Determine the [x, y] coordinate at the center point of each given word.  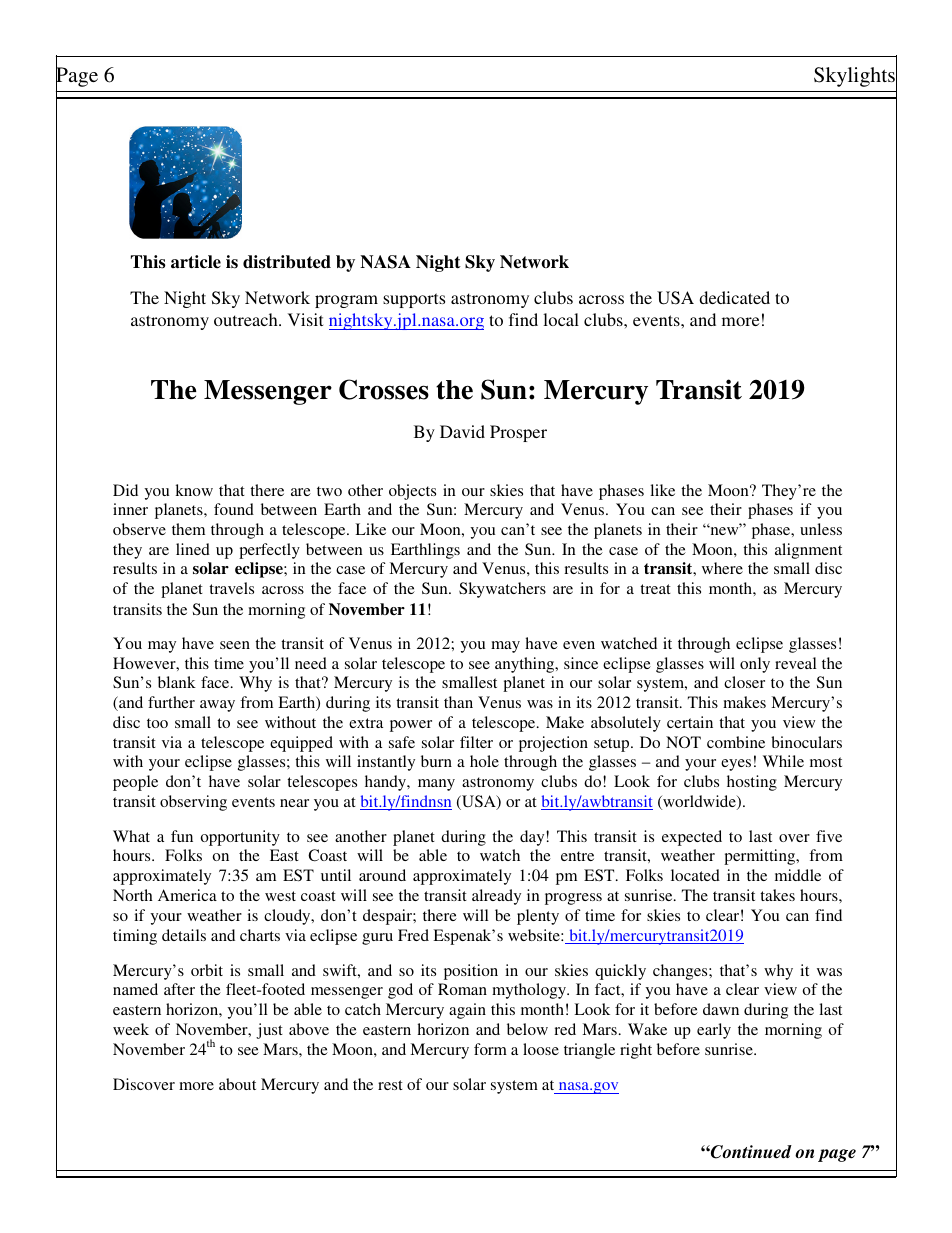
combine [736, 742]
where [722, 568]
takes [777, 895]
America [187, 895]
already [496, 897]
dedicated [734, 297]
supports [414, 300]
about [237, 1084]
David [462, 431]
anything [526, 665]
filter [476, 742]
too [157, 723]
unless [821, 529]
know [194, 490]
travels [231, 588]
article [196, 262]
